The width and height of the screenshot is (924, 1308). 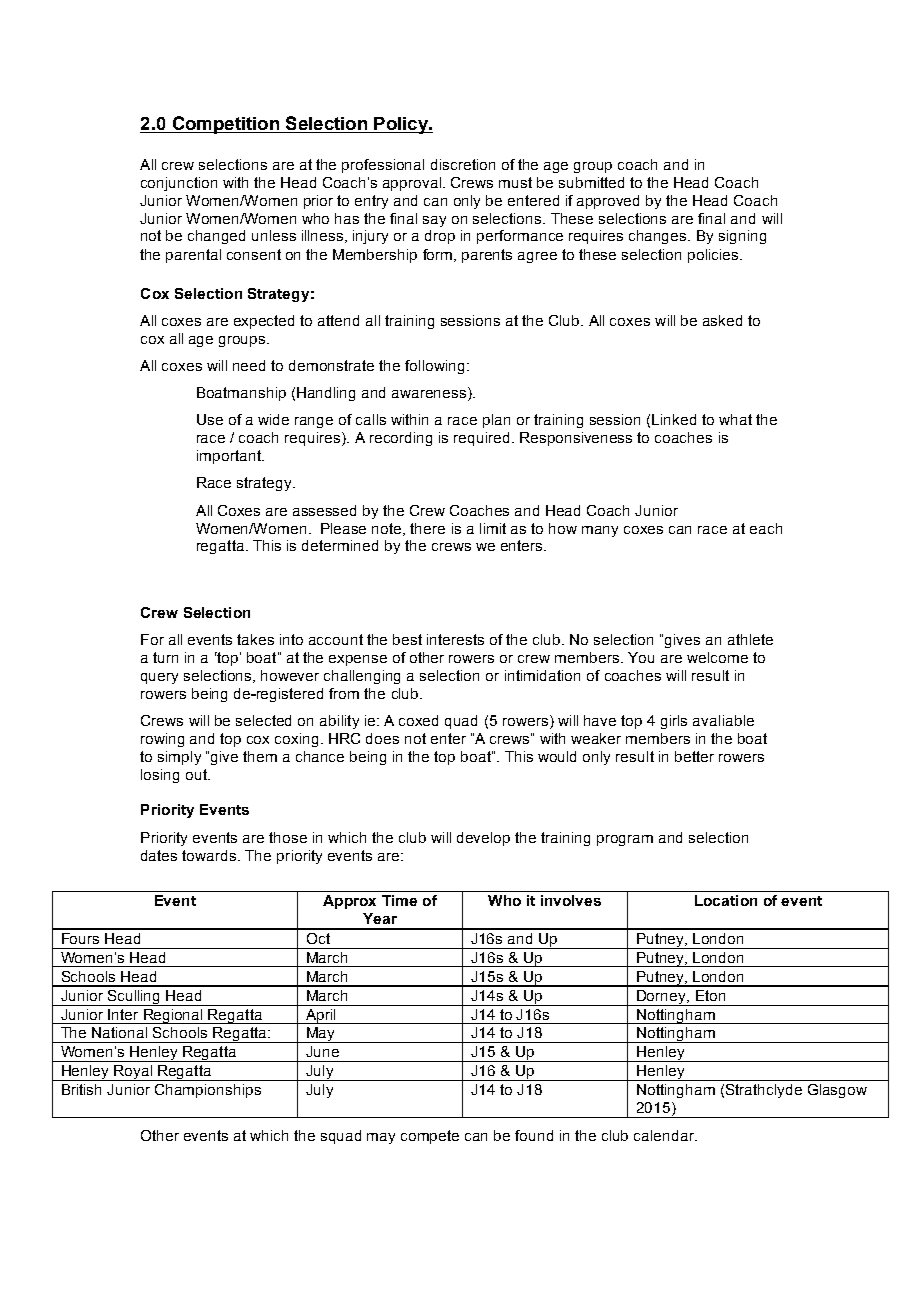 What do you see at coordinates (742, 237) in the screenshot?
I see `signing` at bounding box center [742, 237].
